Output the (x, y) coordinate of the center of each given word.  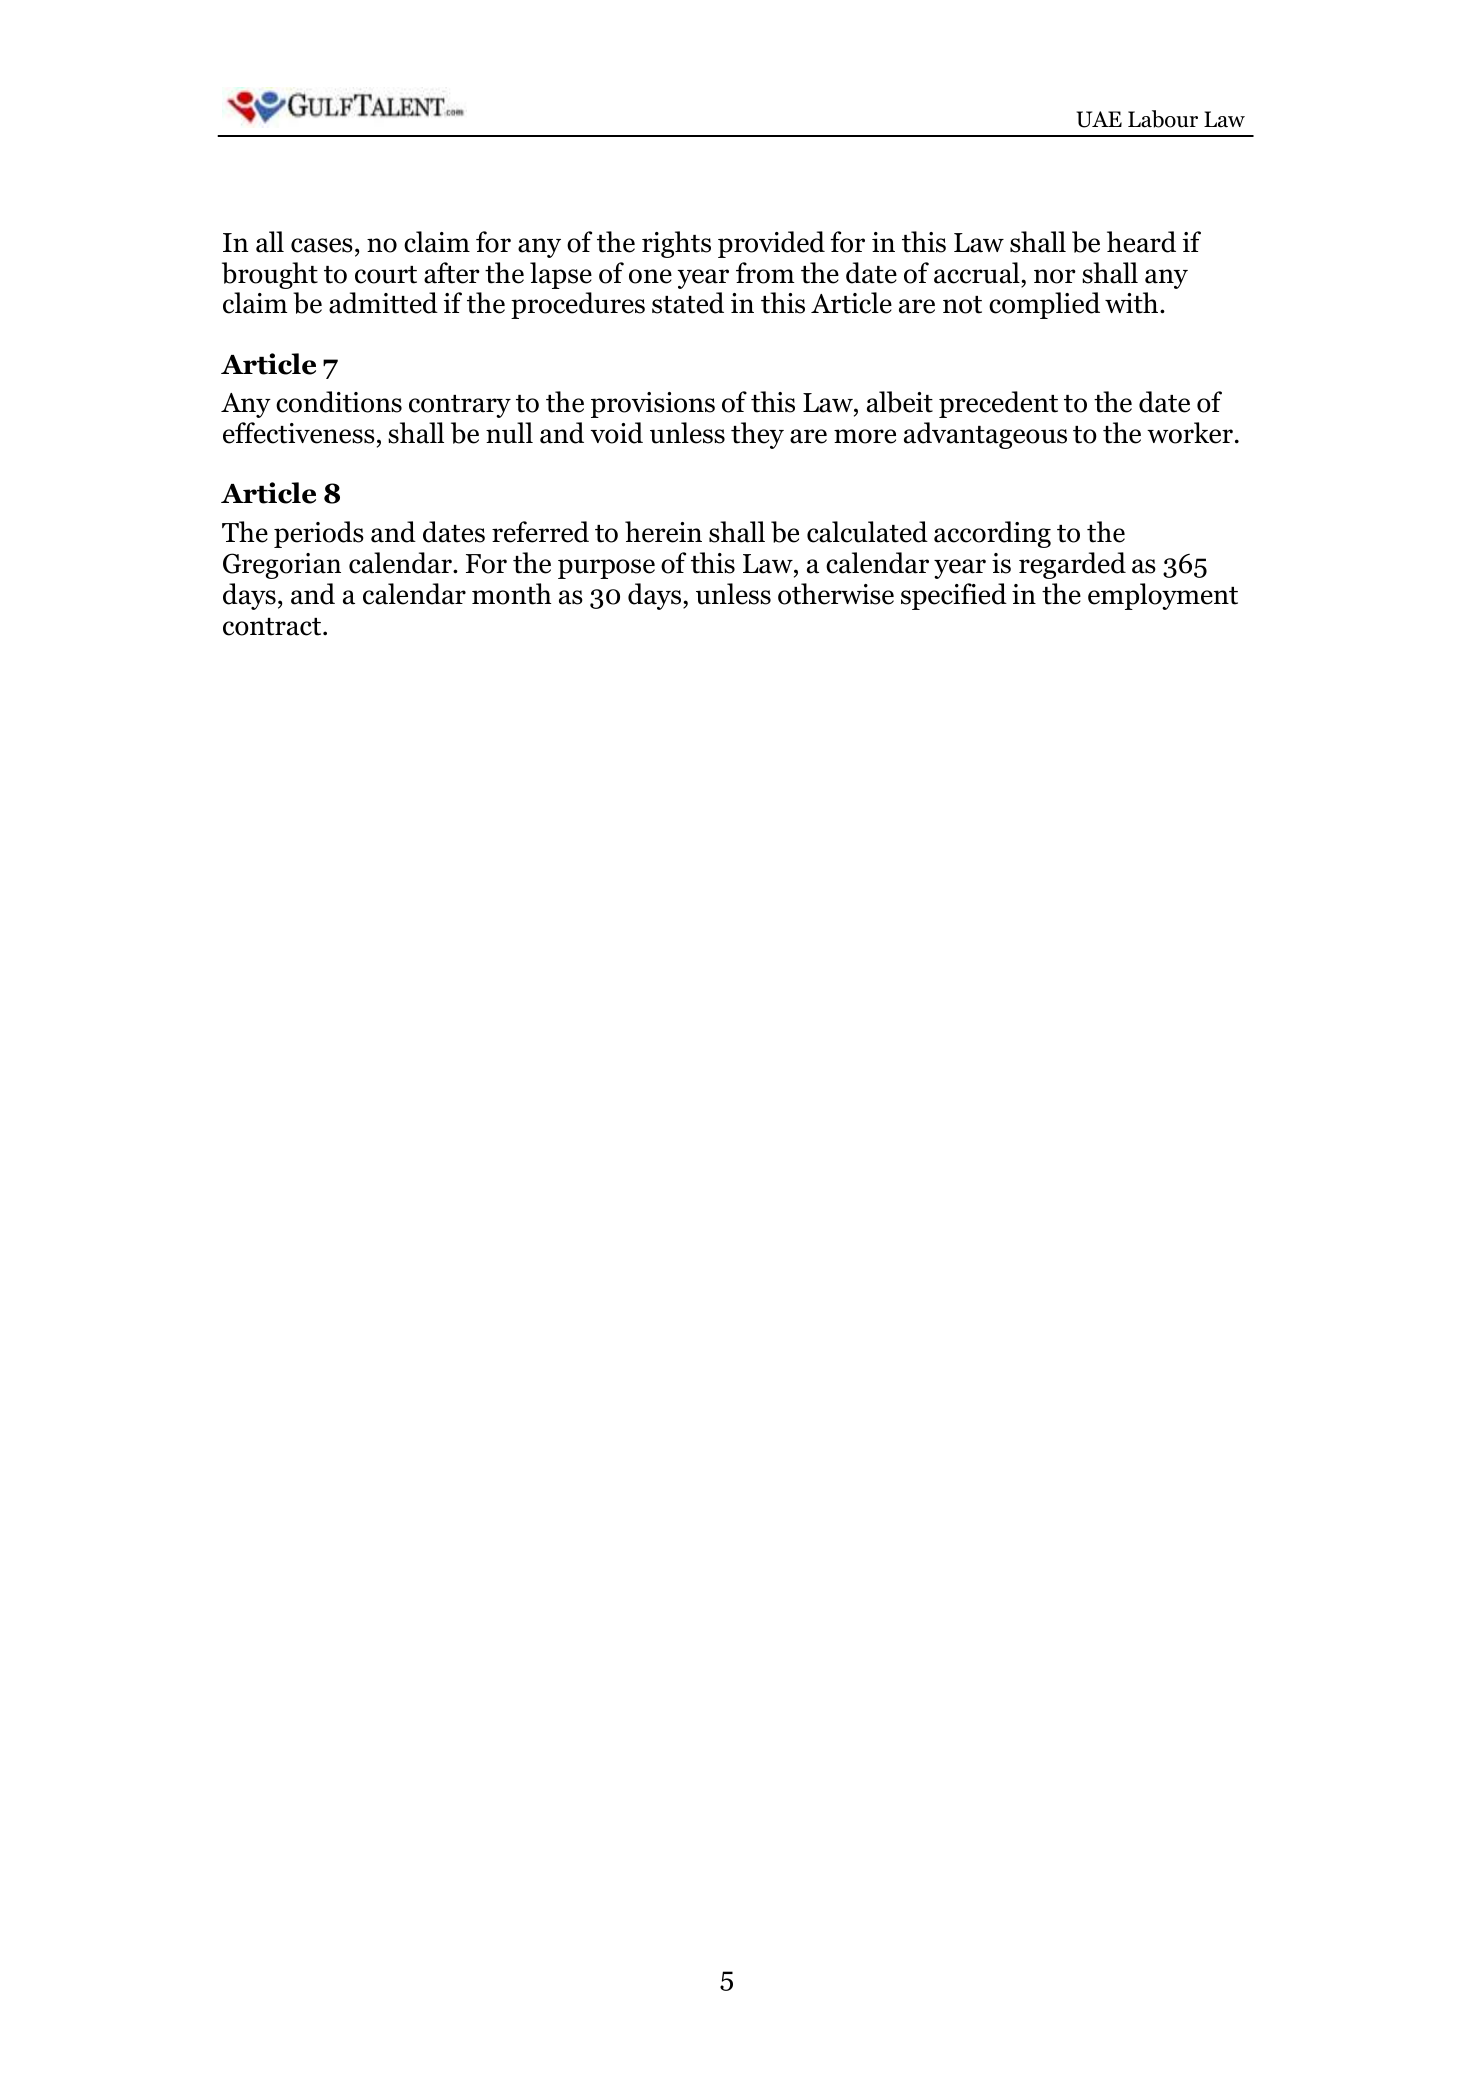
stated (688, 303)
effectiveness (299, 433)
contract (273, 627)
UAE (1099, 119)
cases (322, 245)
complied (1044, 305)
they (757, 435)
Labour (1163, 119)
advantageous (985, 435)
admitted (383, 303)
